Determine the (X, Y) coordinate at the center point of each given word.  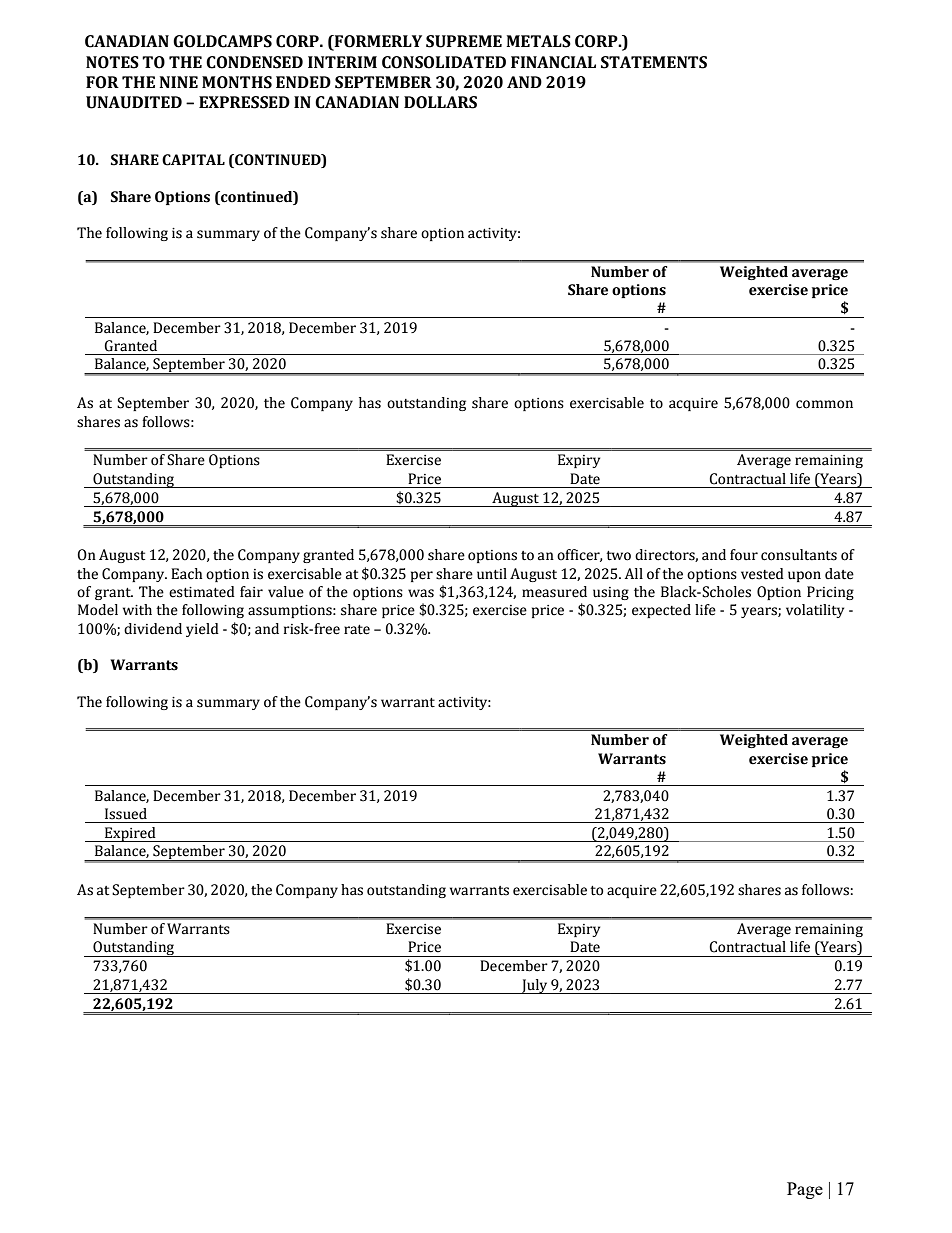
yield (202, 630)
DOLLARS (440, 102)
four (744, 555)
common (824, 404)
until (492, 574)
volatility (815, 611)
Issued (126, 814)
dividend (153, 629)
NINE (178, 82)
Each (186, 574)
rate (357, 630)
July (535, 986)
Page (805, 1190)
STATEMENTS (654, 62)
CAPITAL (193, 160)
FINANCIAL (553, 62)
